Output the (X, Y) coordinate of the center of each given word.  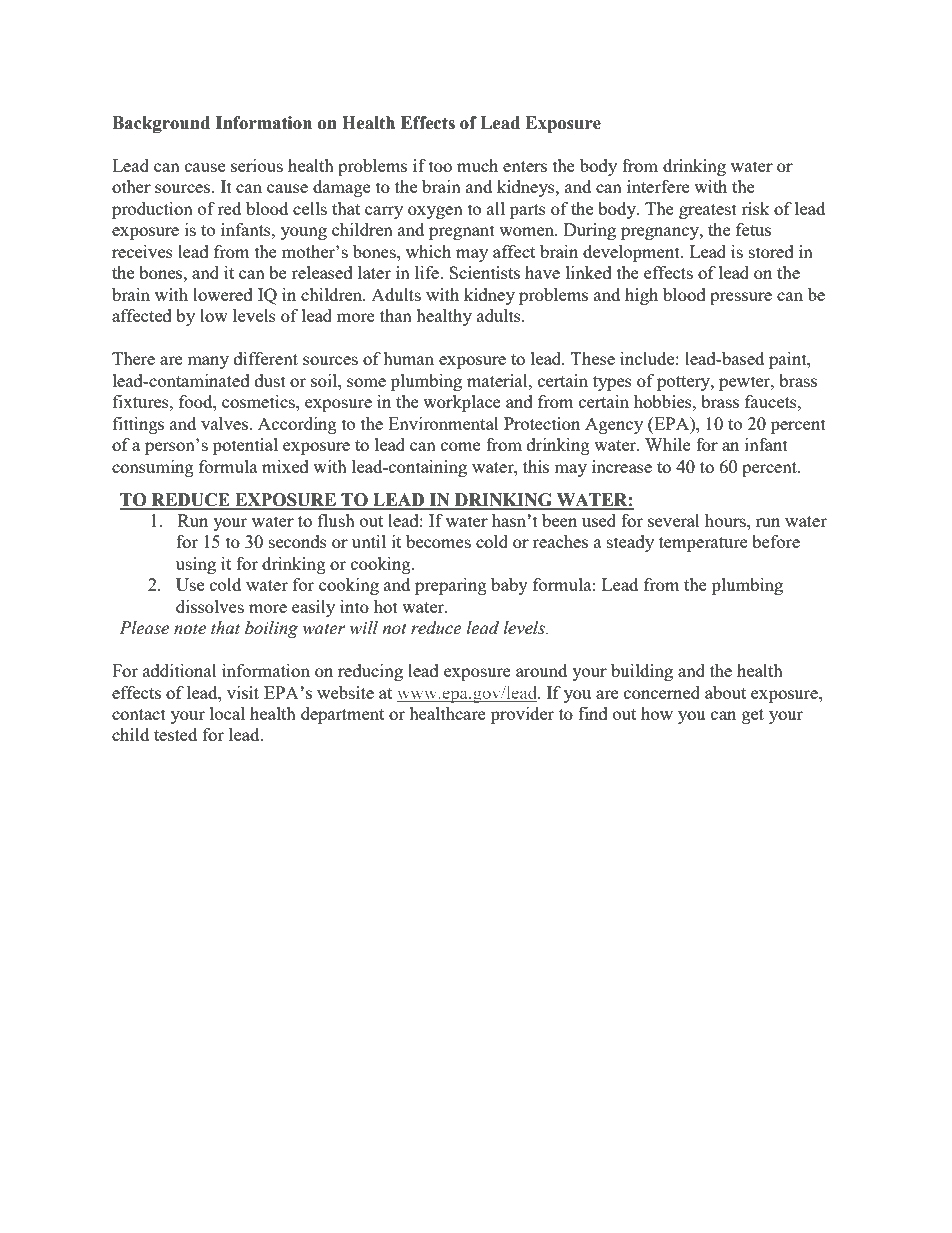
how (657, 713)
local (227, 713)
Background (161, 124)
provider (522, 715)
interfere (658, 186)
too (440, 166)
